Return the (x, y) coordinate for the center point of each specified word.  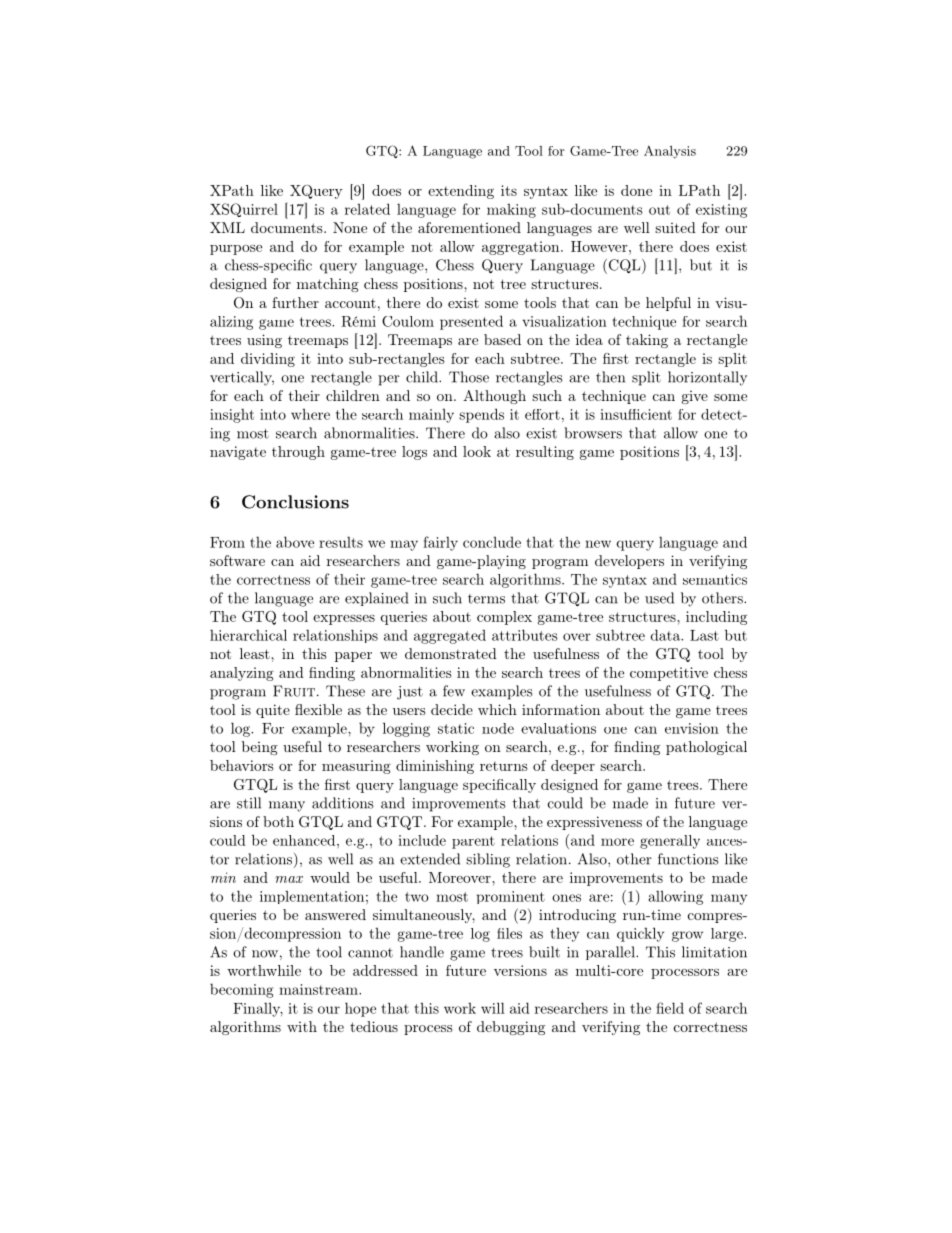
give (695, 397)
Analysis (670, 152)
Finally (258, 1009)
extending (461, 192)
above (295, 542)
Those (469, 377)
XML (227, 227)
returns (504, 766)
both (278, 821)
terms (486, 599)
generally (670, 842)
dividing (268, 360)
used (659, 598)
